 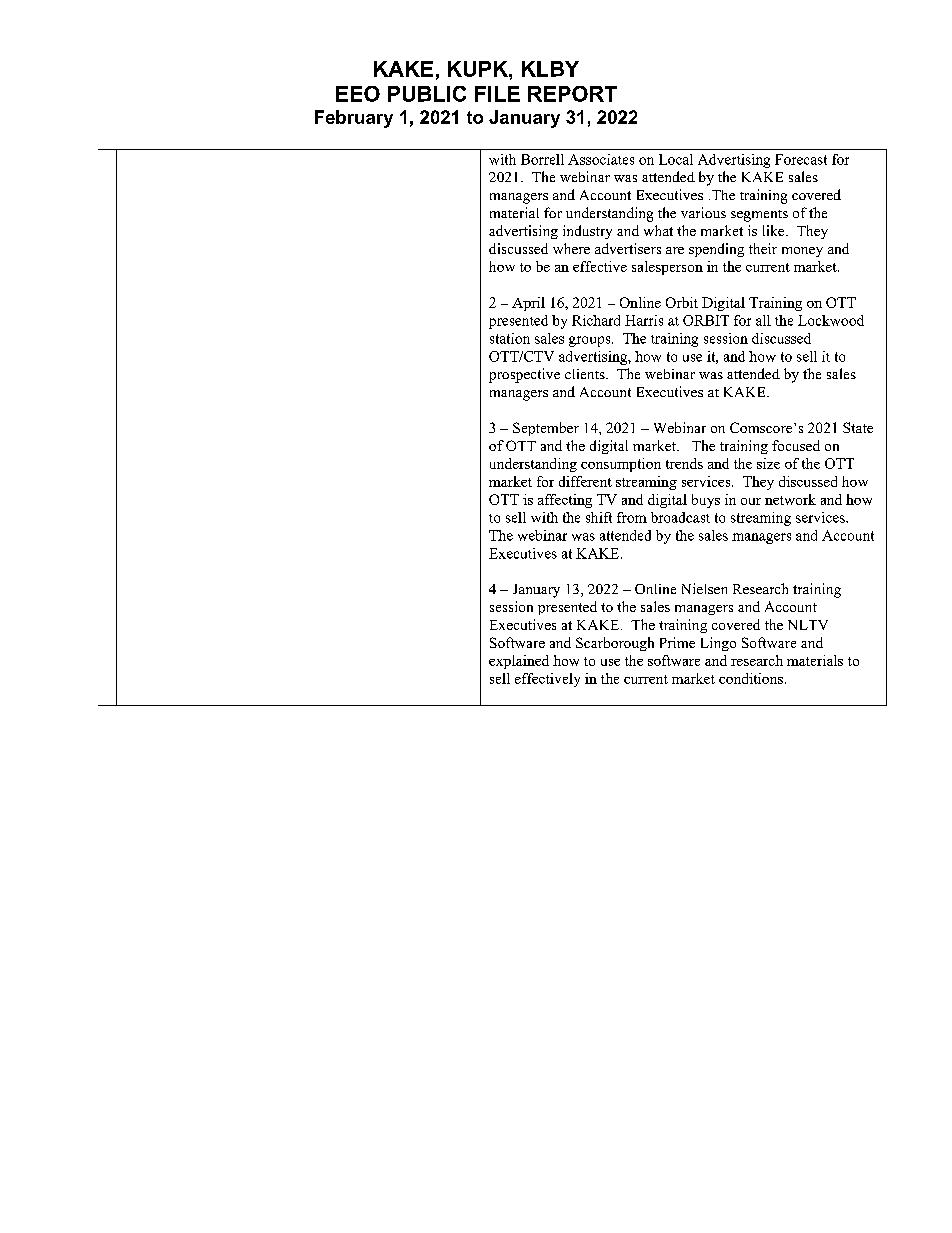 I want to click on money, so click(x=802, y=252).
